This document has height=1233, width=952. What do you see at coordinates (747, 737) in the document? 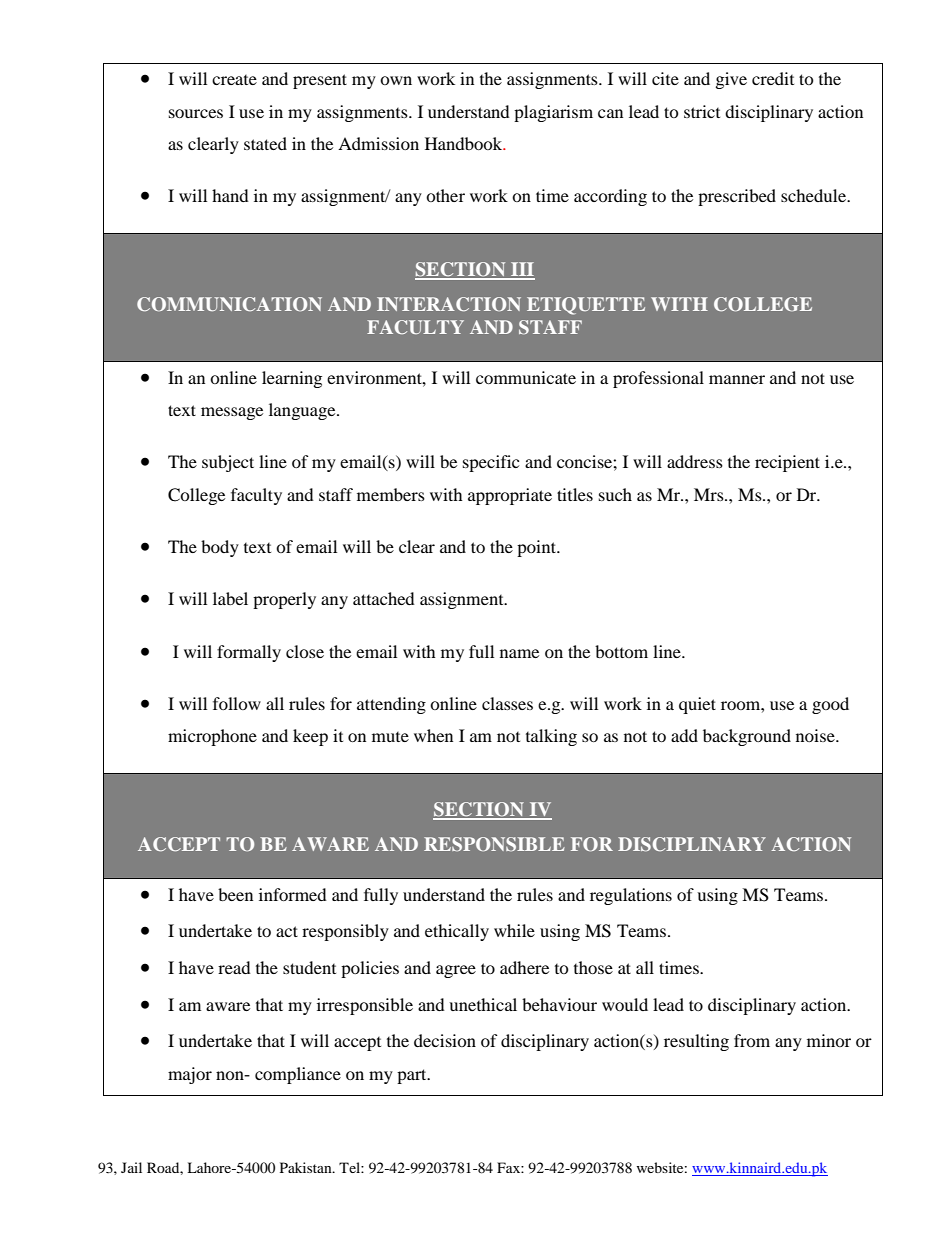
I see `background` at bounding box center [747, 737].
